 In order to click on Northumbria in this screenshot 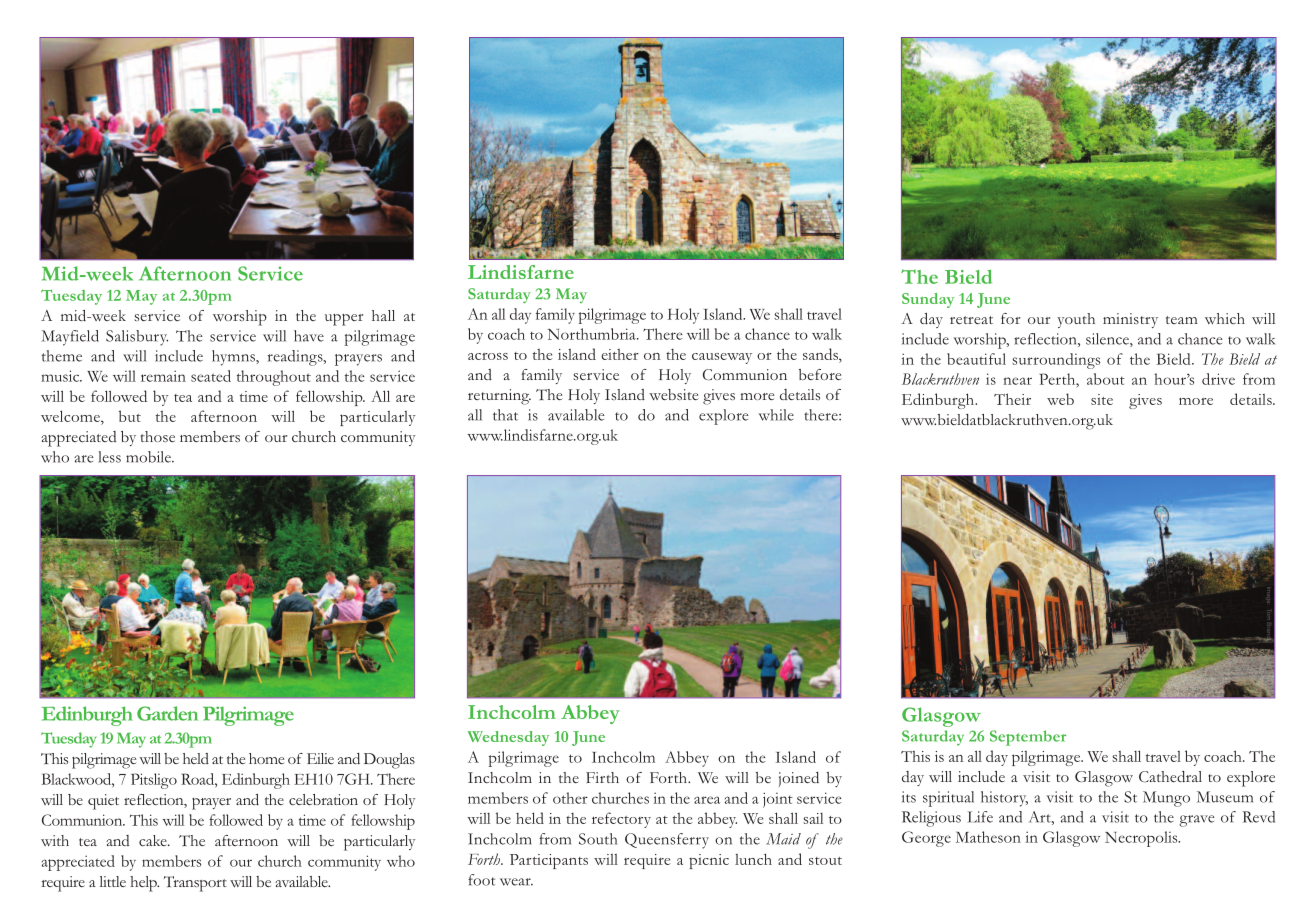, I will do `click(593, 334)`.
